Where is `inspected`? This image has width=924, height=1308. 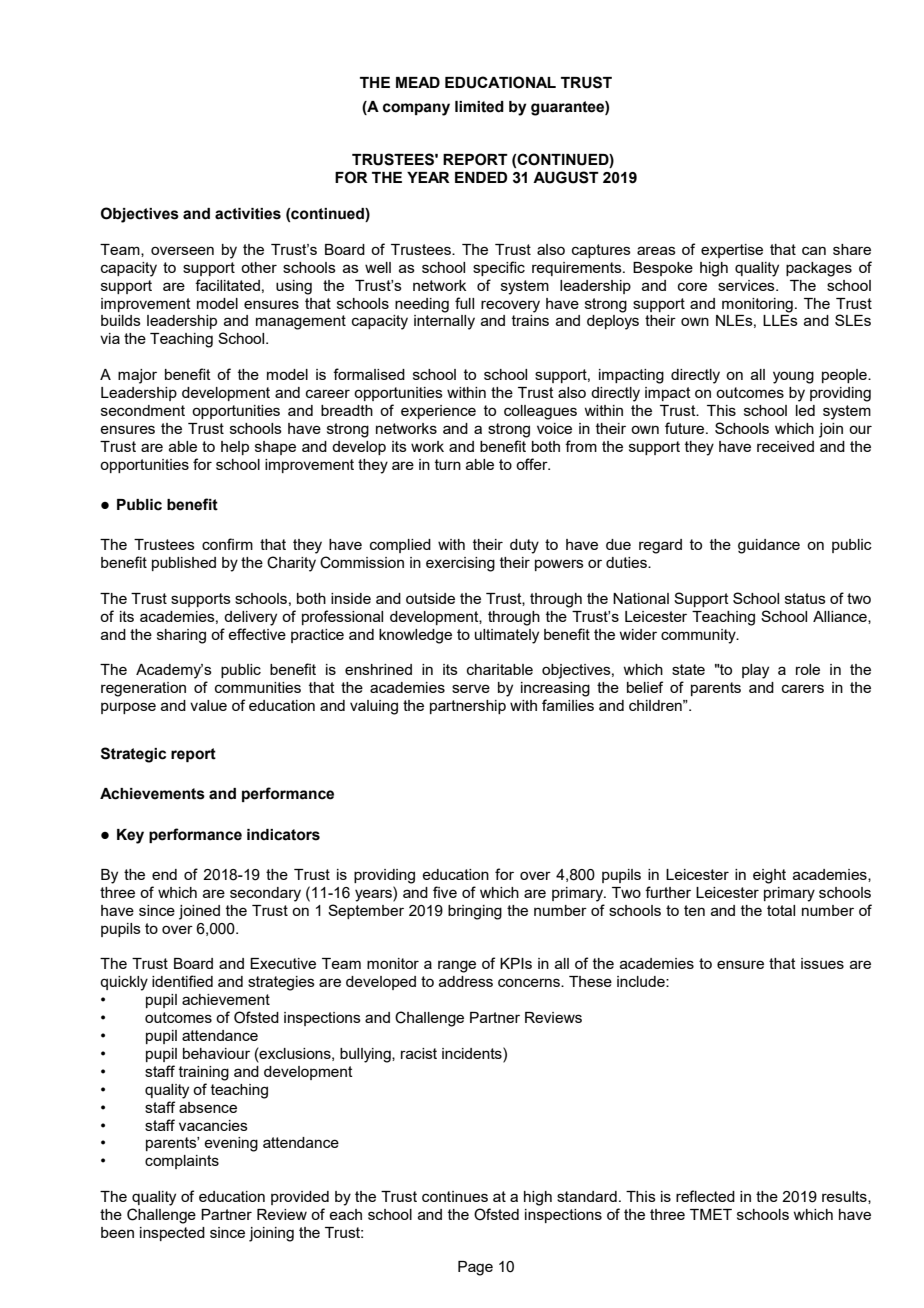
inspected is located at coordinates (172, 1234).
